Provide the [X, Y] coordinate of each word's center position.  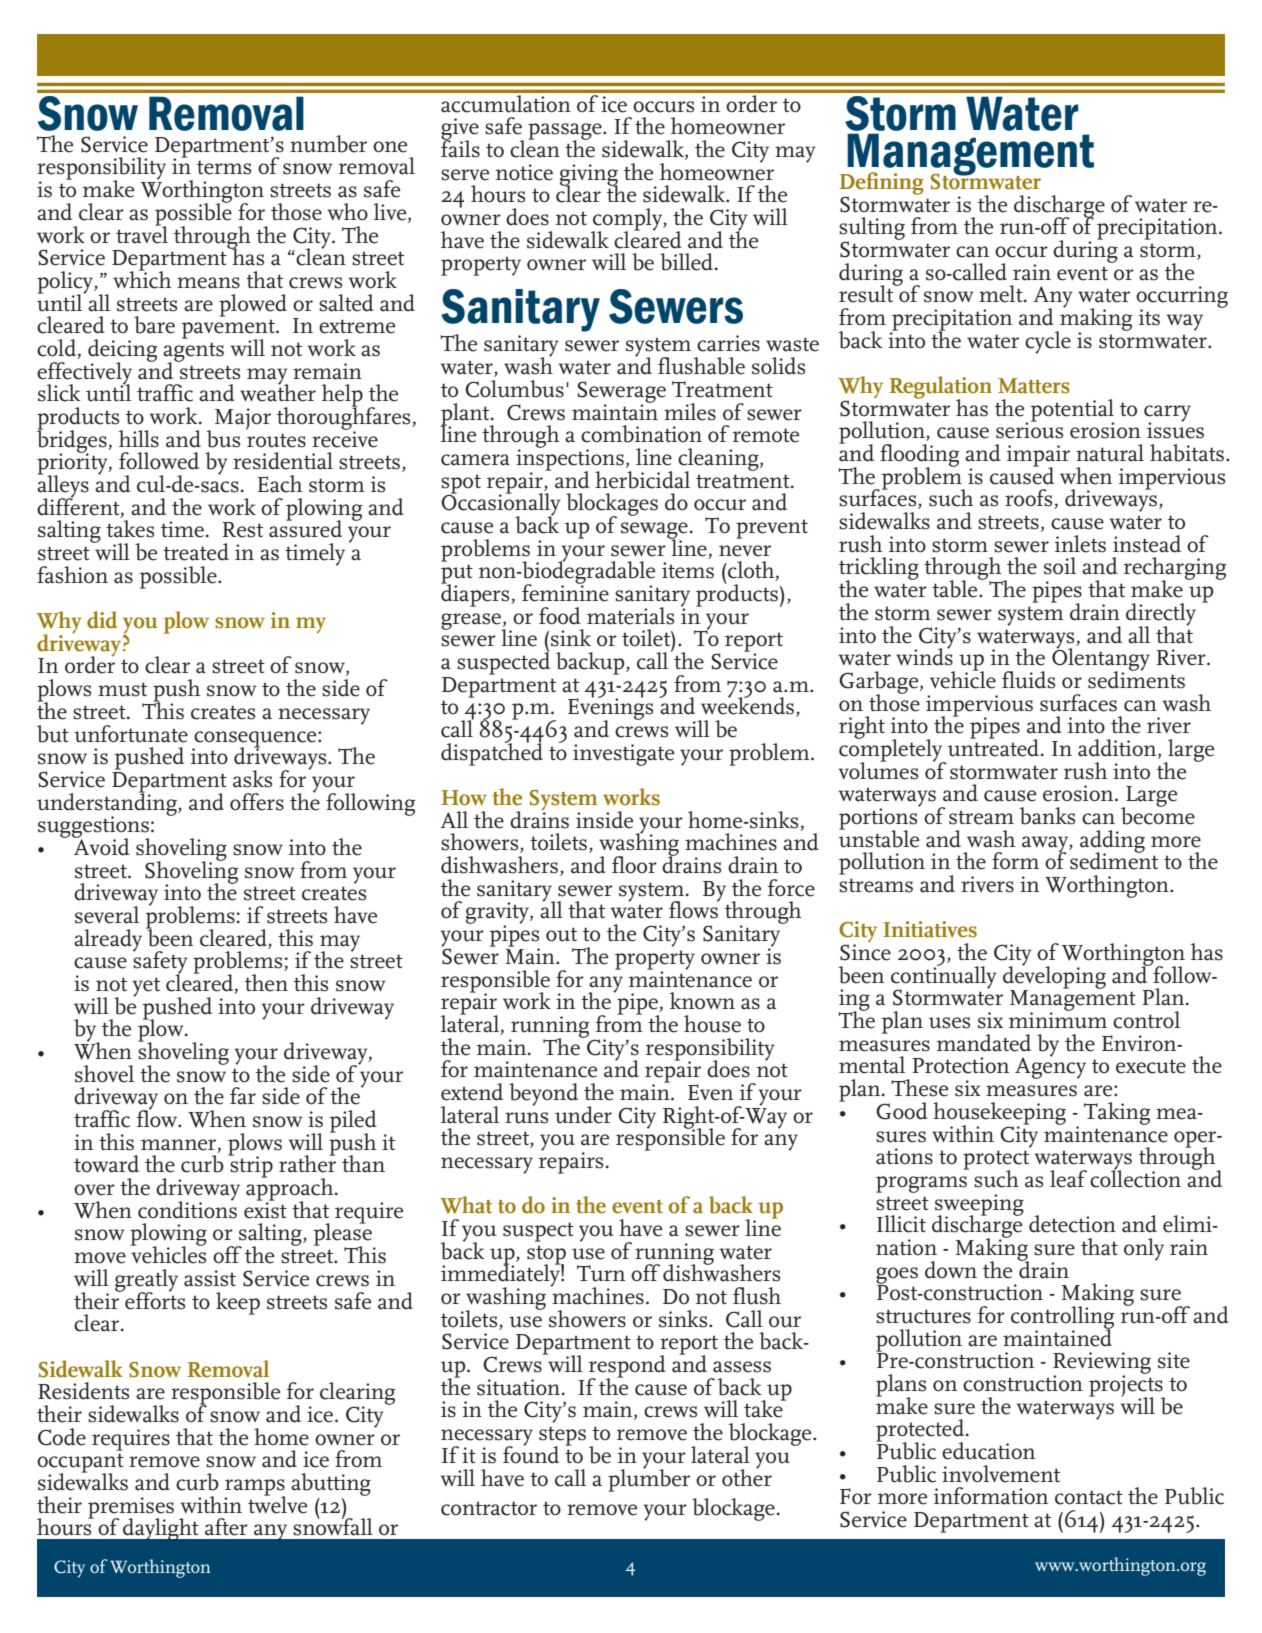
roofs [1030, 499]
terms [224, 167]
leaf [1068, 1179]
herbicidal [642, 480]
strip [250, 1166]
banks [1047, 816]
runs [526, 1118]
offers [257, 802]
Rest [242, 530]
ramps [255, 1488]
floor [634, 865]
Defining [882, 184]
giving [589, 176]
